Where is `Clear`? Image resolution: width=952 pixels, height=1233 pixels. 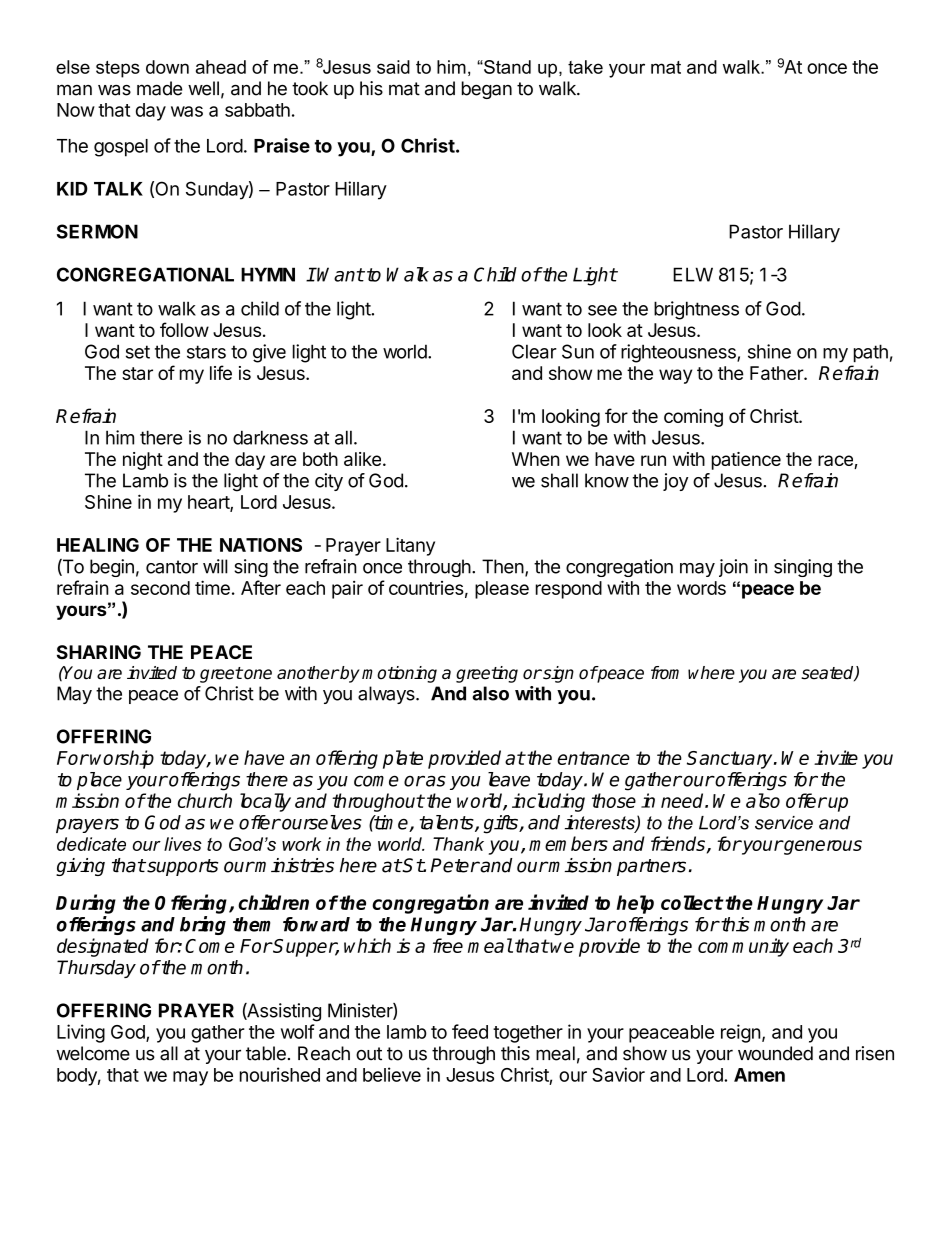 Clear is located at coordinates (534, 351).
